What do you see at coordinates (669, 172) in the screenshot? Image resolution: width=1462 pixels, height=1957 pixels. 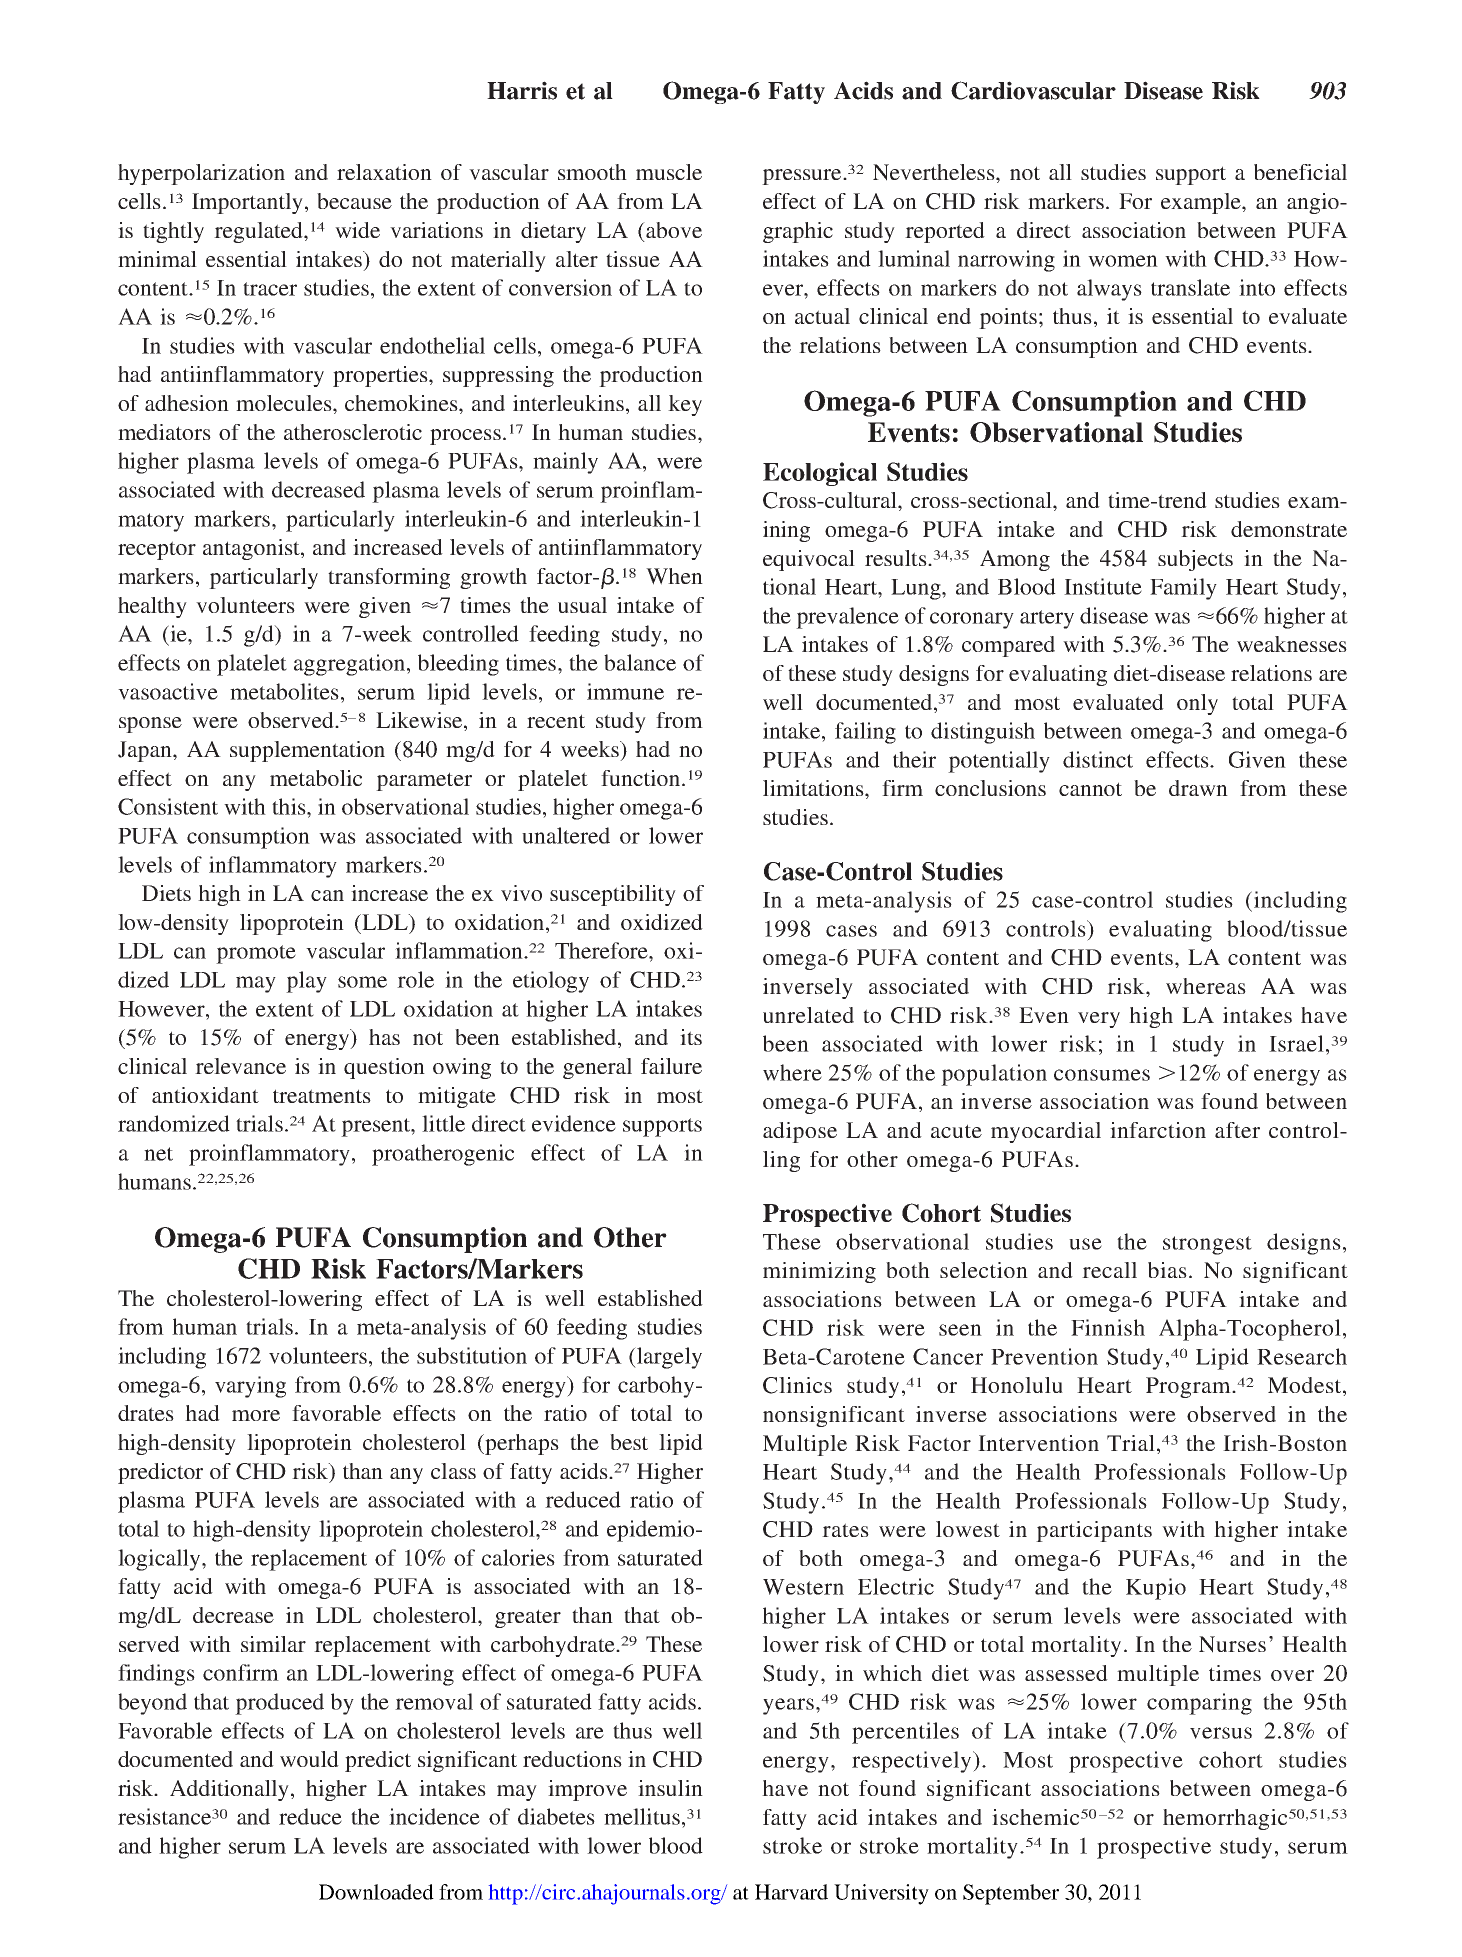 I see `muscle` at bounding box center [669, 172].
